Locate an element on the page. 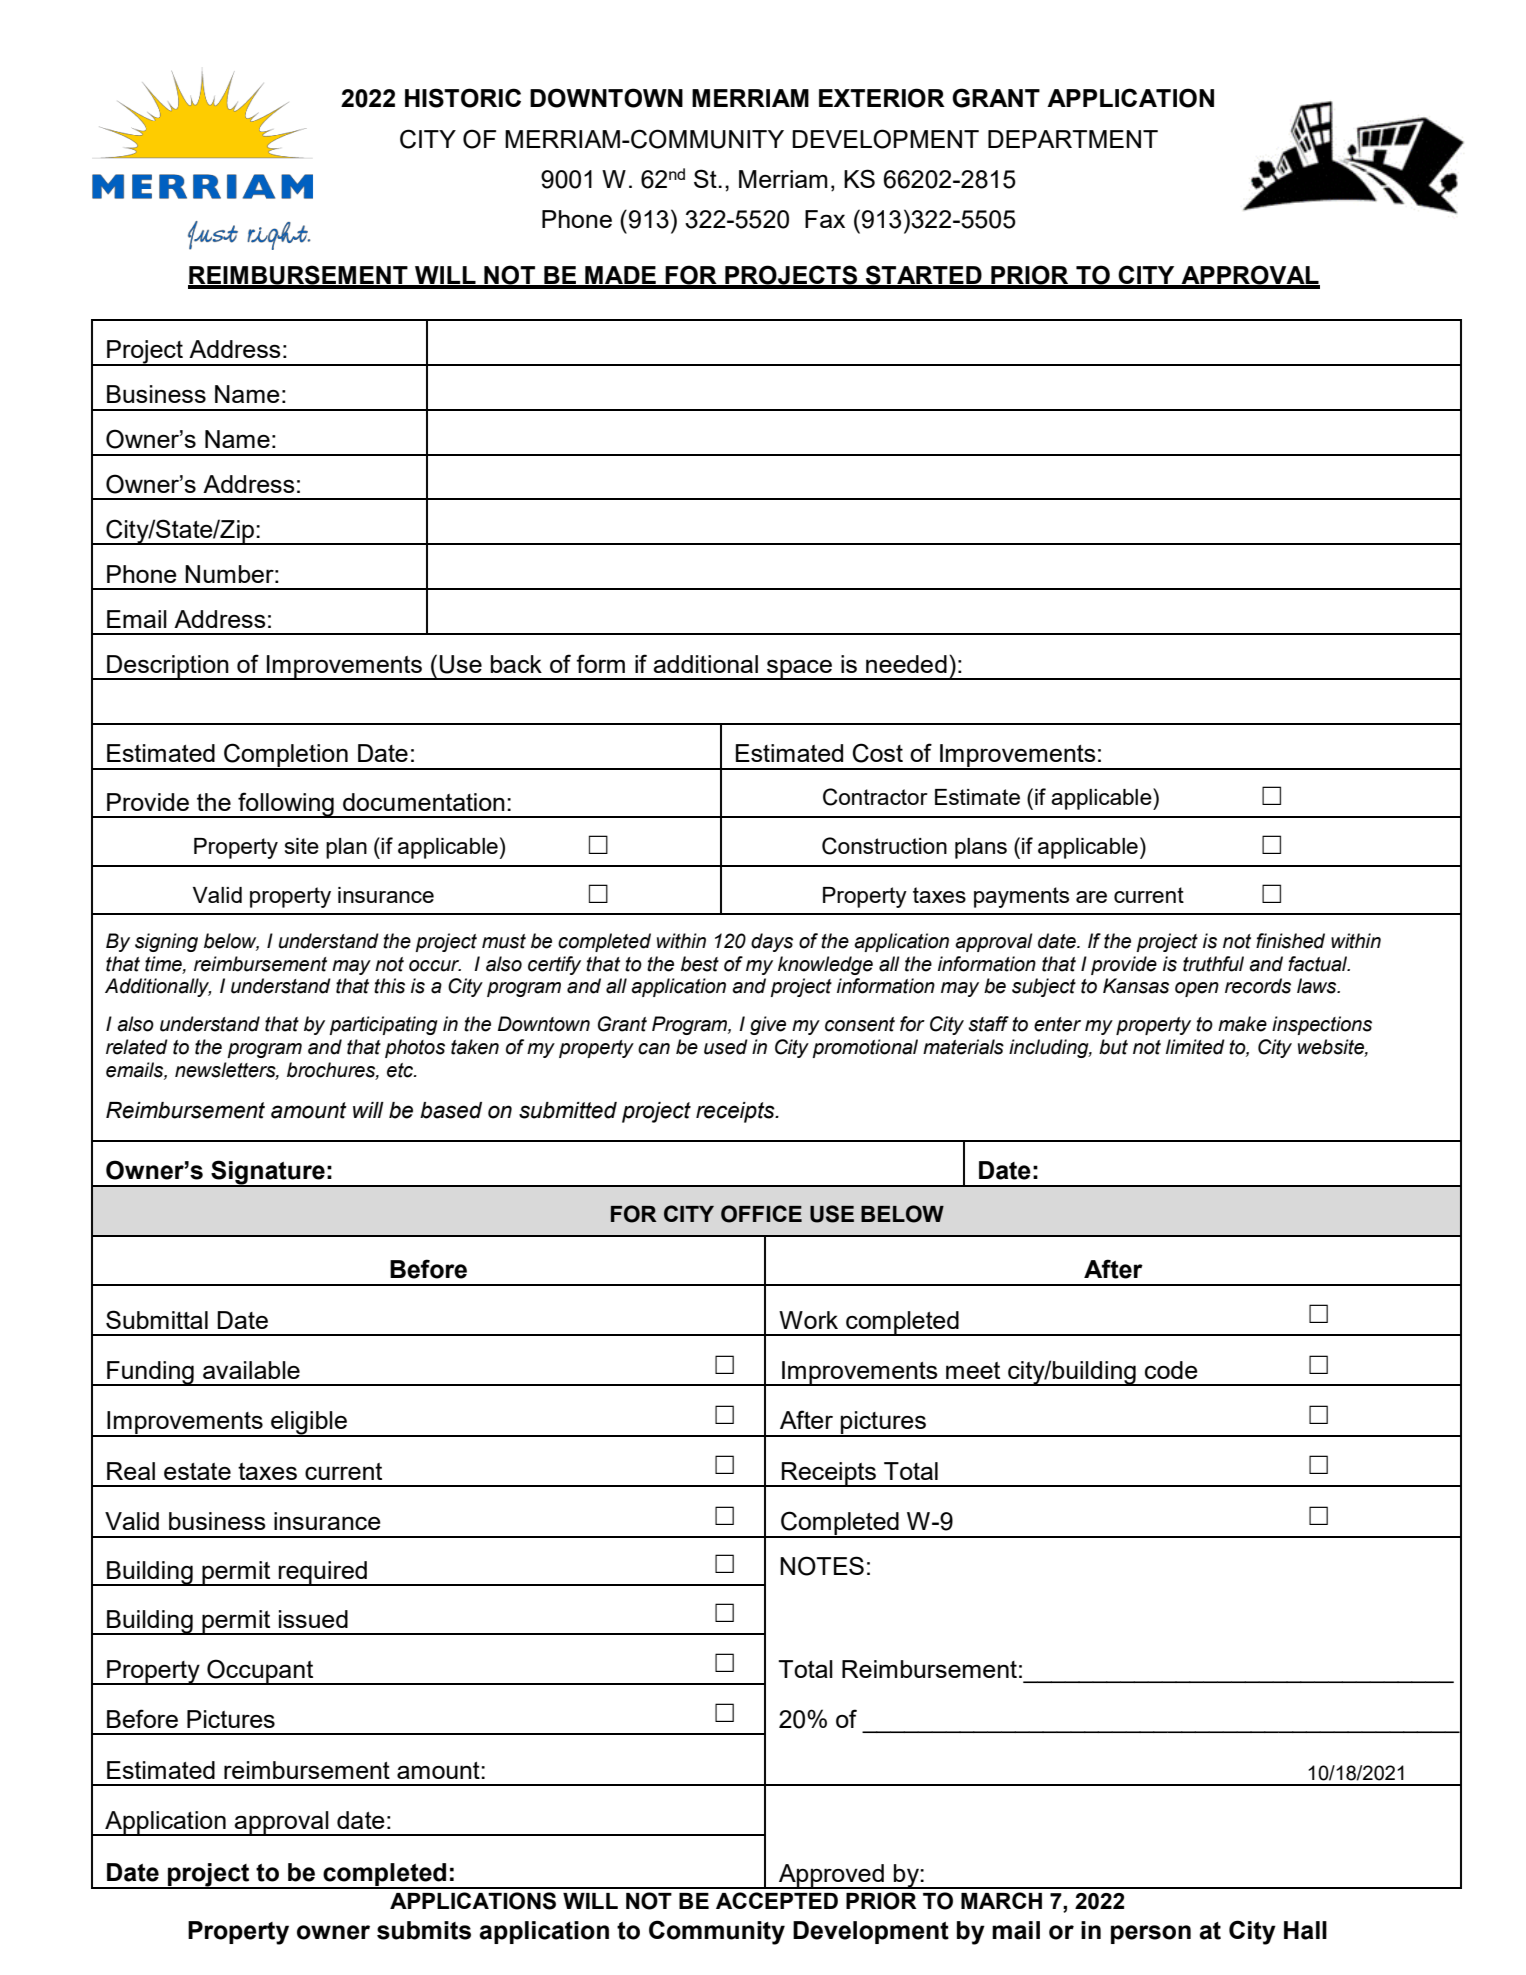 This image has width=1526, height=1975. DEPARTMENT is located at coordinates (1073, 139).
